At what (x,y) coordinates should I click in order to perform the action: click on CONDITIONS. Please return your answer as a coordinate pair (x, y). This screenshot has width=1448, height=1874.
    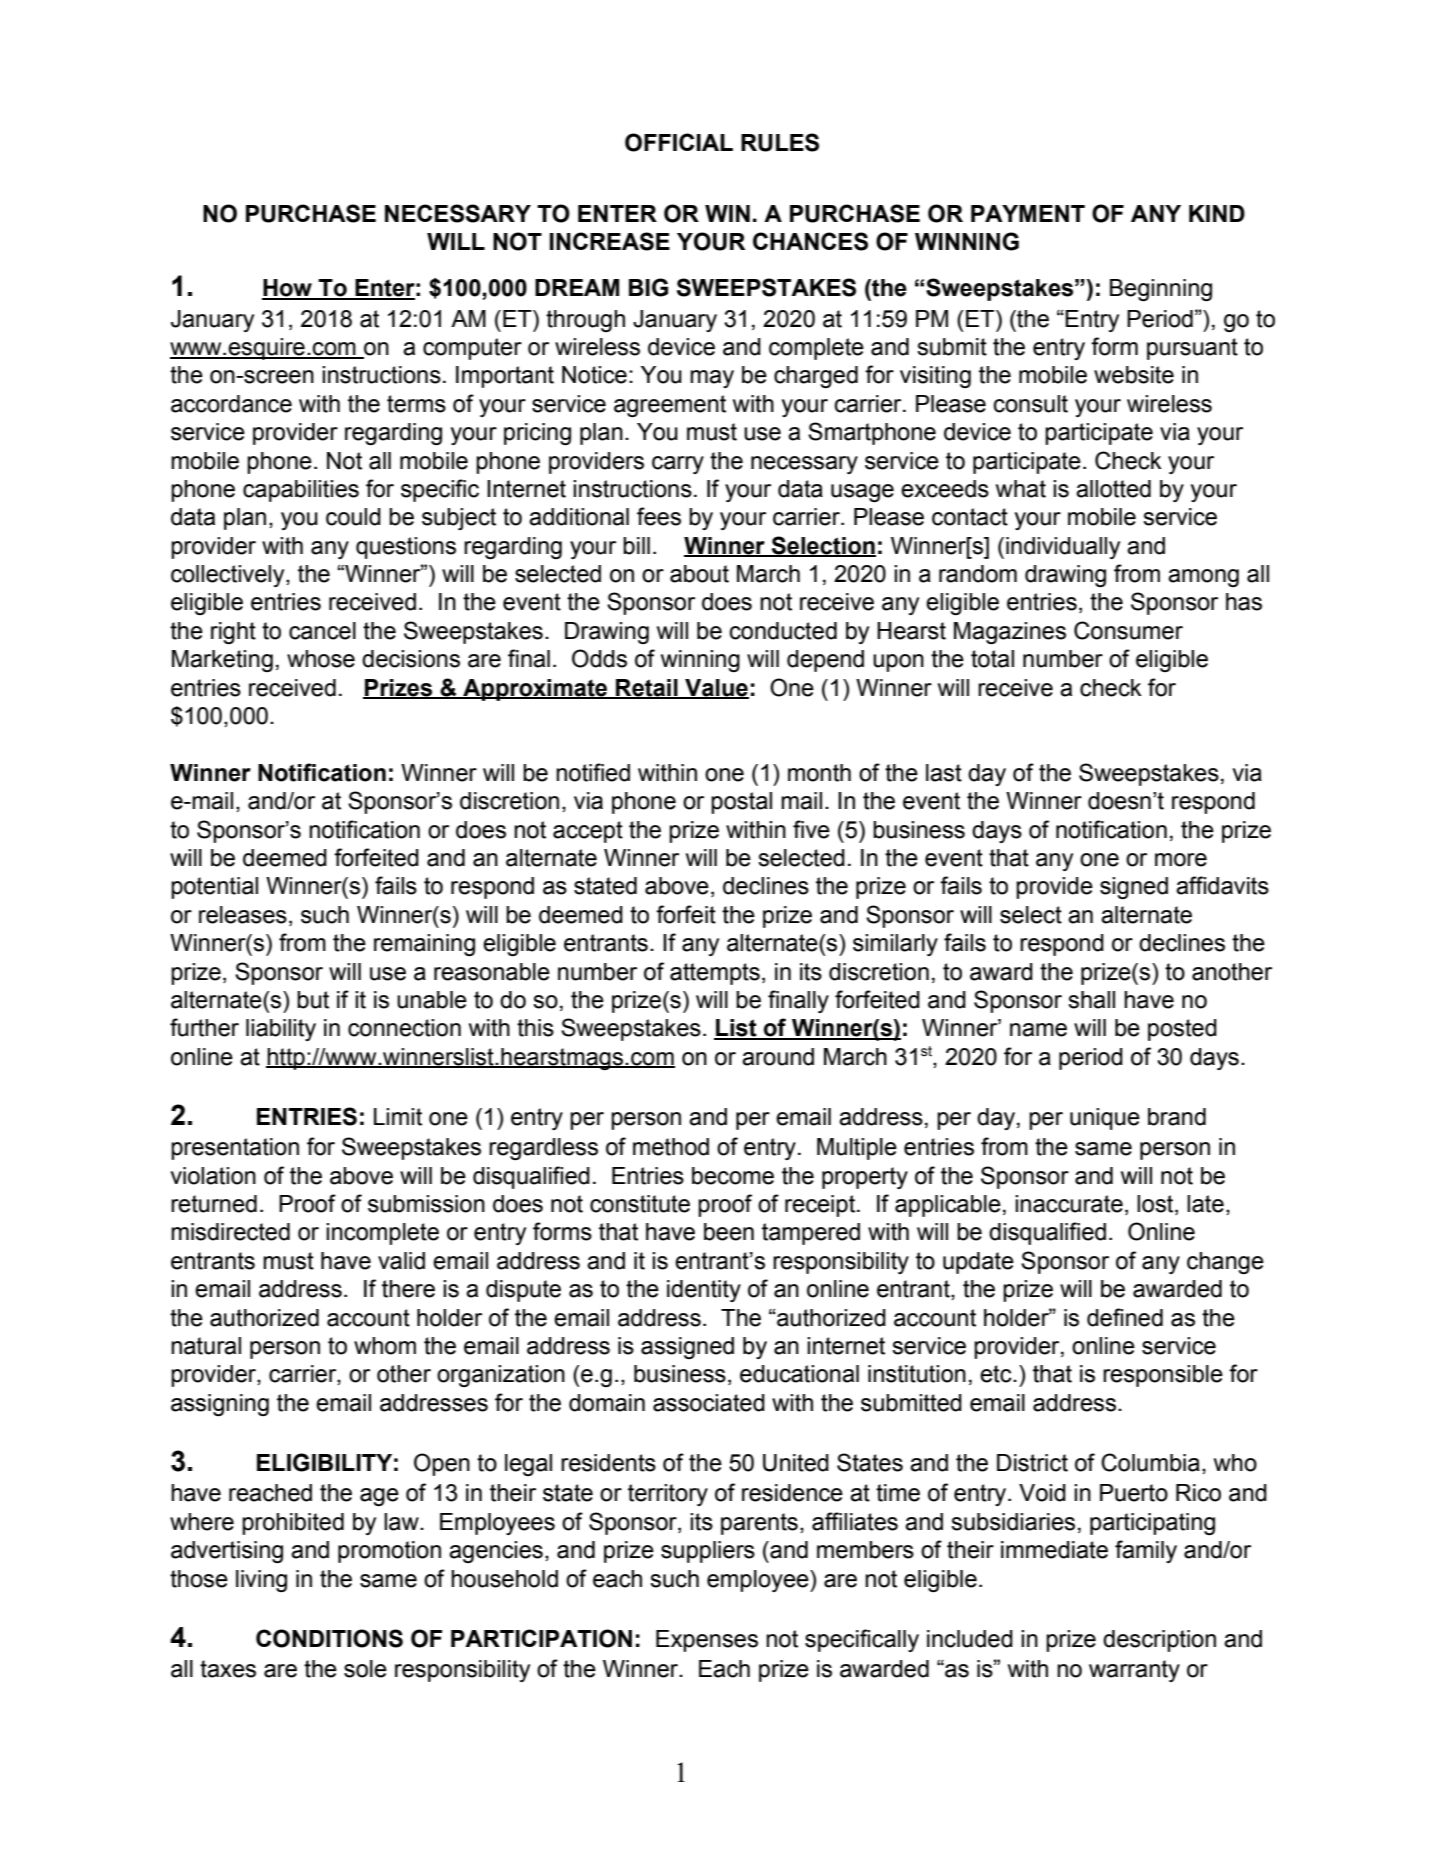
    Looking at the image, I should click on (329, 1638).
